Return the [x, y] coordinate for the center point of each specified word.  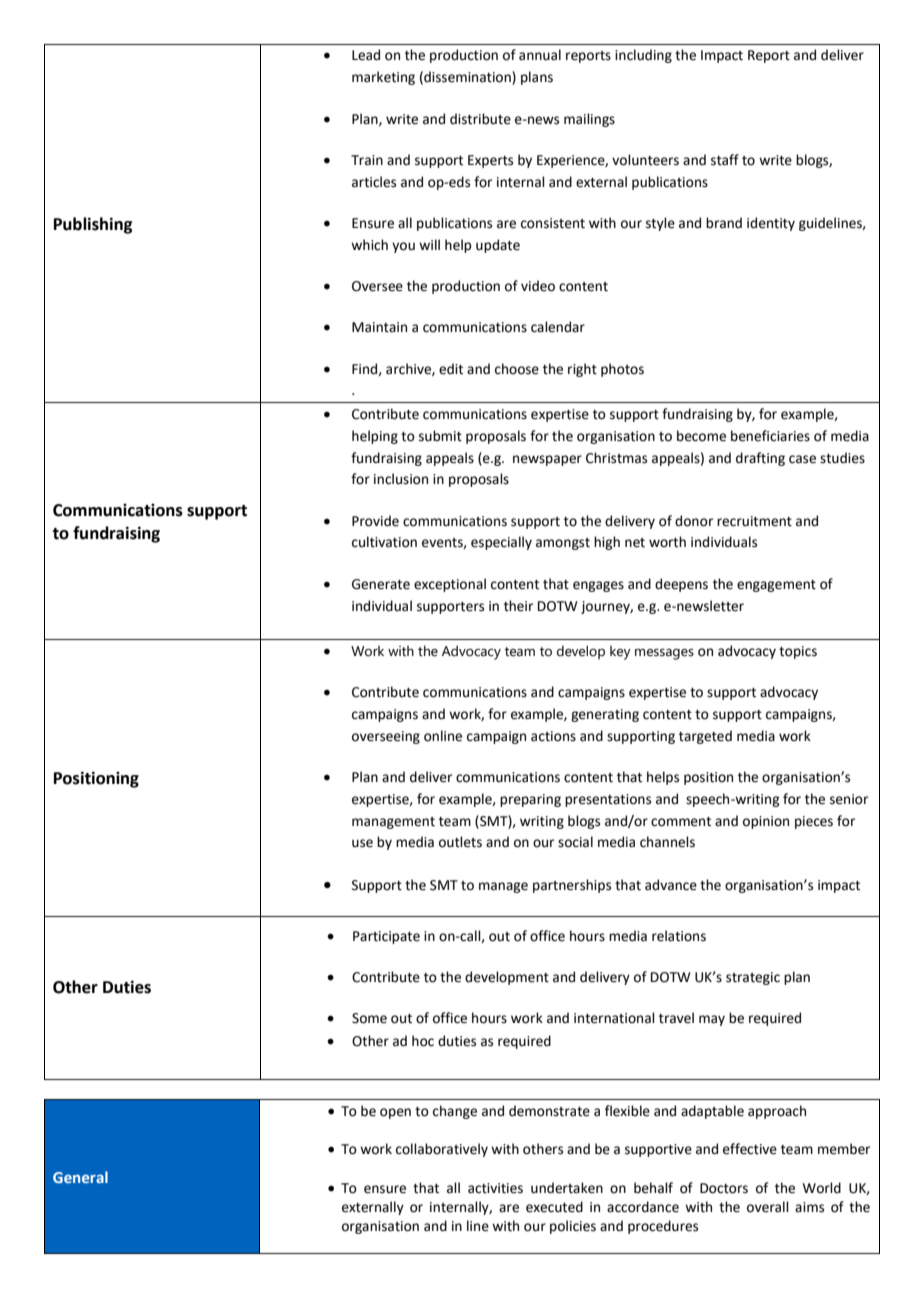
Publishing [93, 225]
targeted [705, 737]
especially [501, 543]
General [80, 1177]
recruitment [754, 521]
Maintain [379, 327]
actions [553, 736]
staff [725, 160]
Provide [375, 521]
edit [451, 369]
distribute [480, 119]
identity [771, 224]
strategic [753, 978]
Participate [386, 937]
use [362, 843]
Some [369, 1018]
